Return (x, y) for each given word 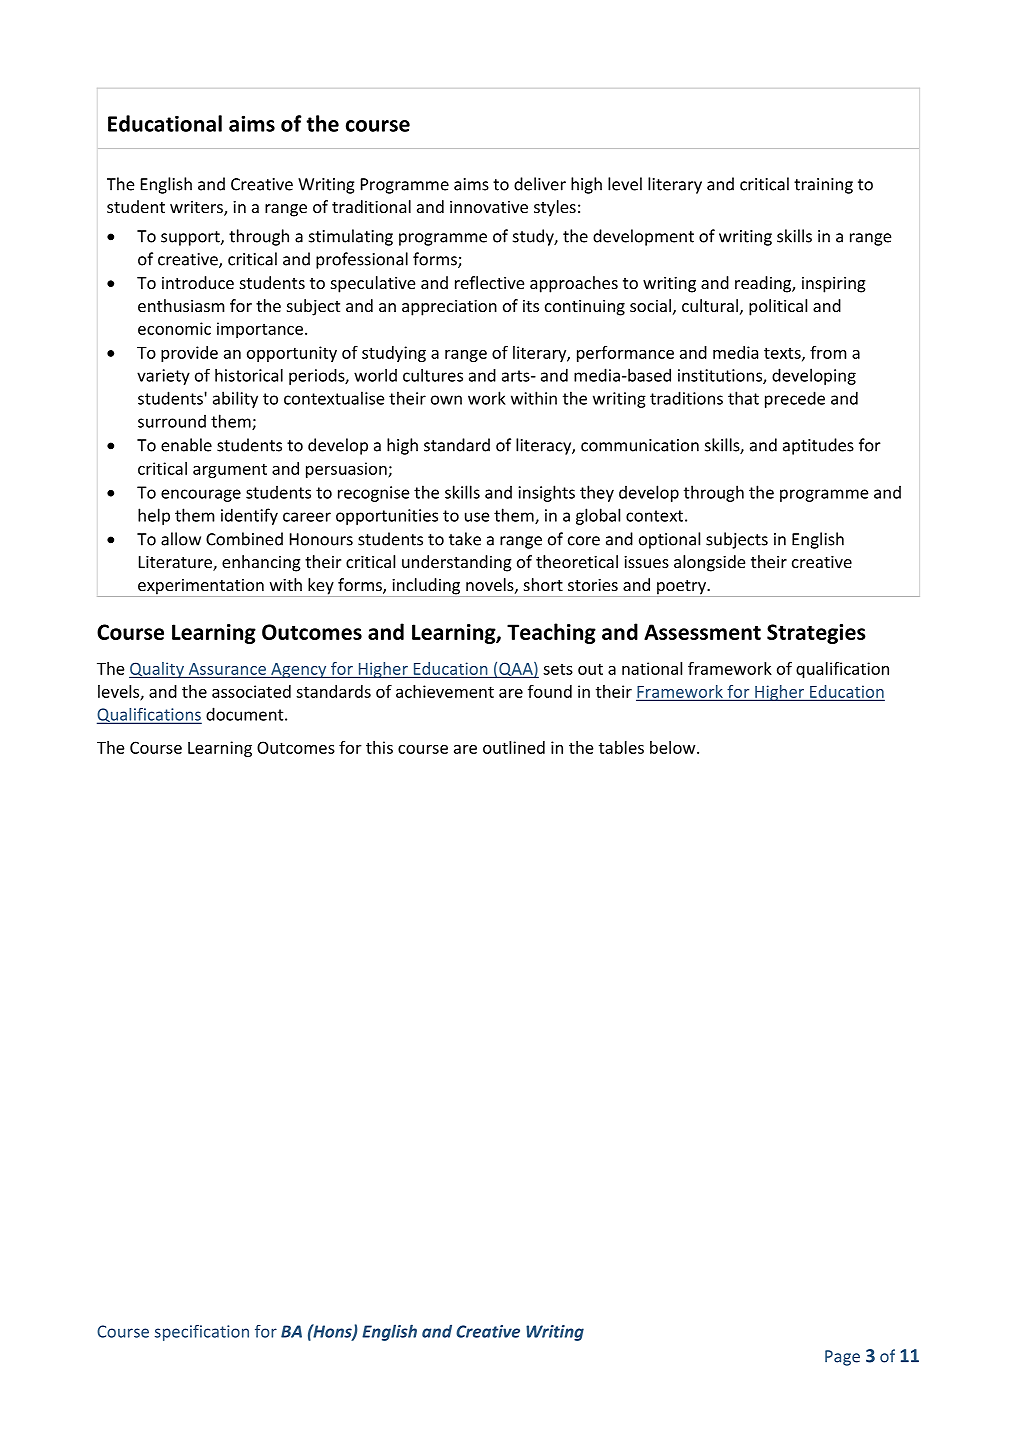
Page (842, 1358)
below (674, 747)
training (823, 186)
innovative (489, 207)
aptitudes (818, 446)
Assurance (227, 669)
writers (197, 208)
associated (251, 691)
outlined (514, 747)
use (477, 517)
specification (202, 1333)
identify (249, 516)
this (379, 747)
